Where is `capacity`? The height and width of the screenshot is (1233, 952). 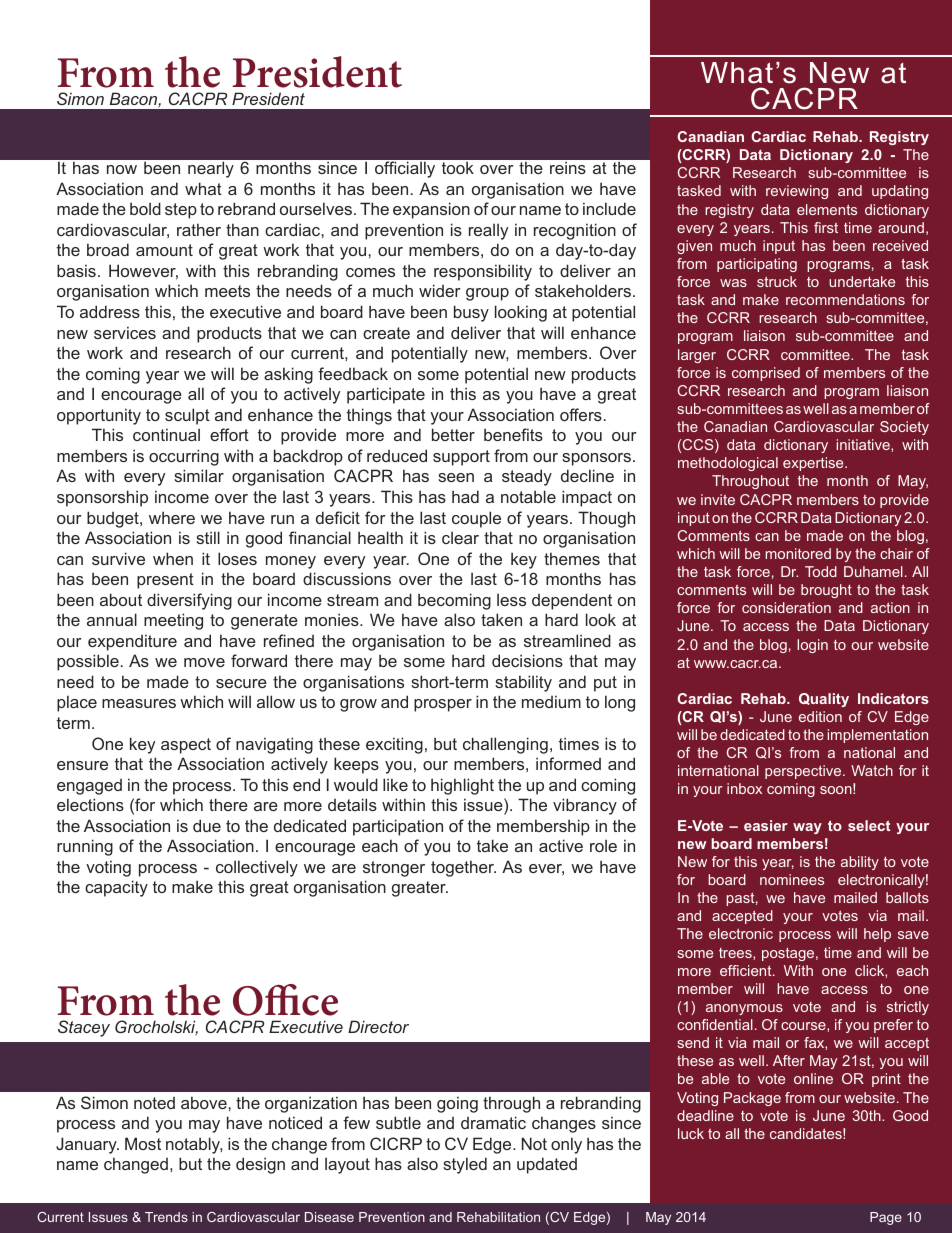
capacity is located at coordinates (116, 888).
